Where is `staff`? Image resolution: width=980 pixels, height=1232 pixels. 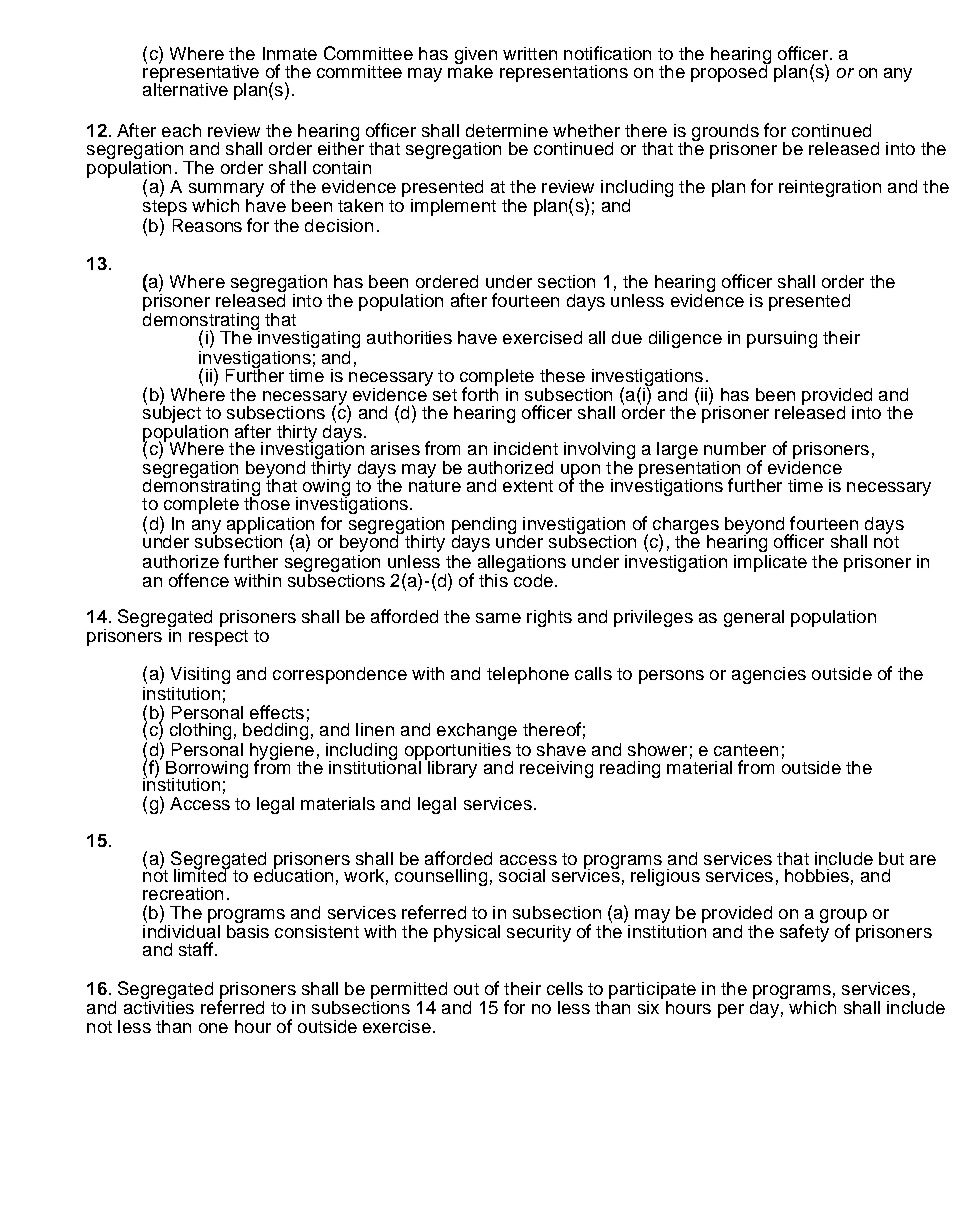 staff is located at coordinates (196, 949).
